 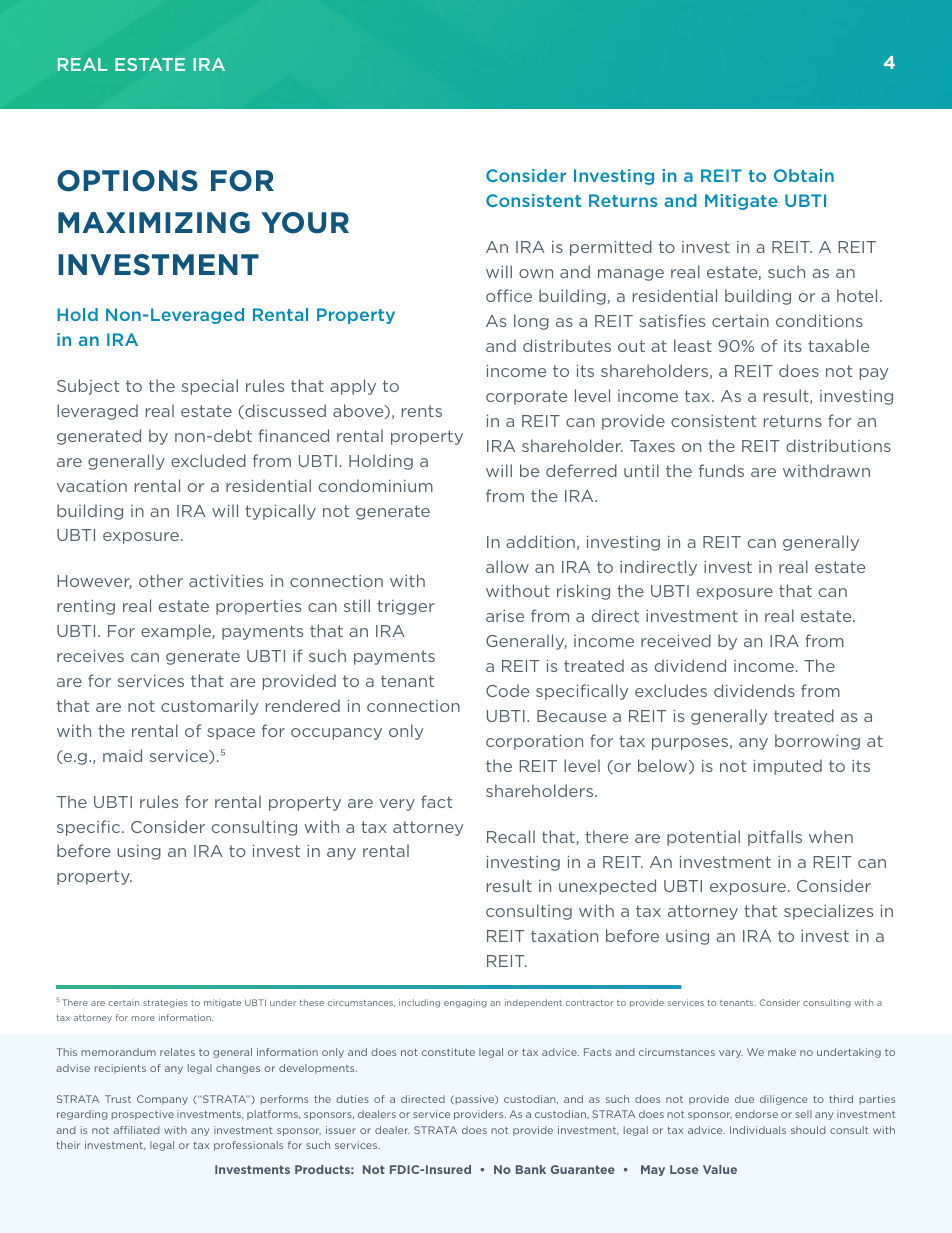 What do you see at coordinates (536, 273) in the screenshot?
I see `own` at bounding box center [536, 273].
